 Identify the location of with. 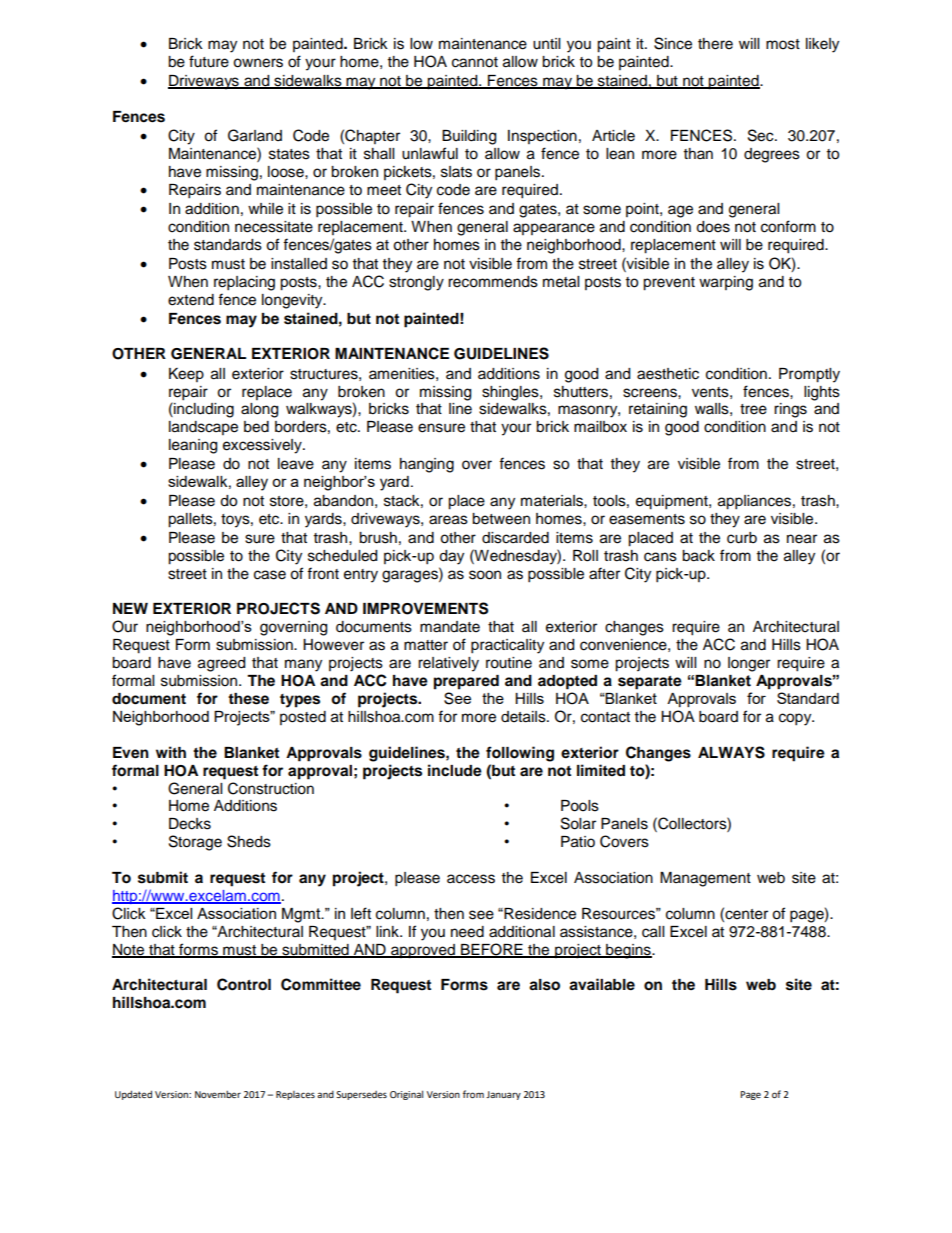
(171, 752).
